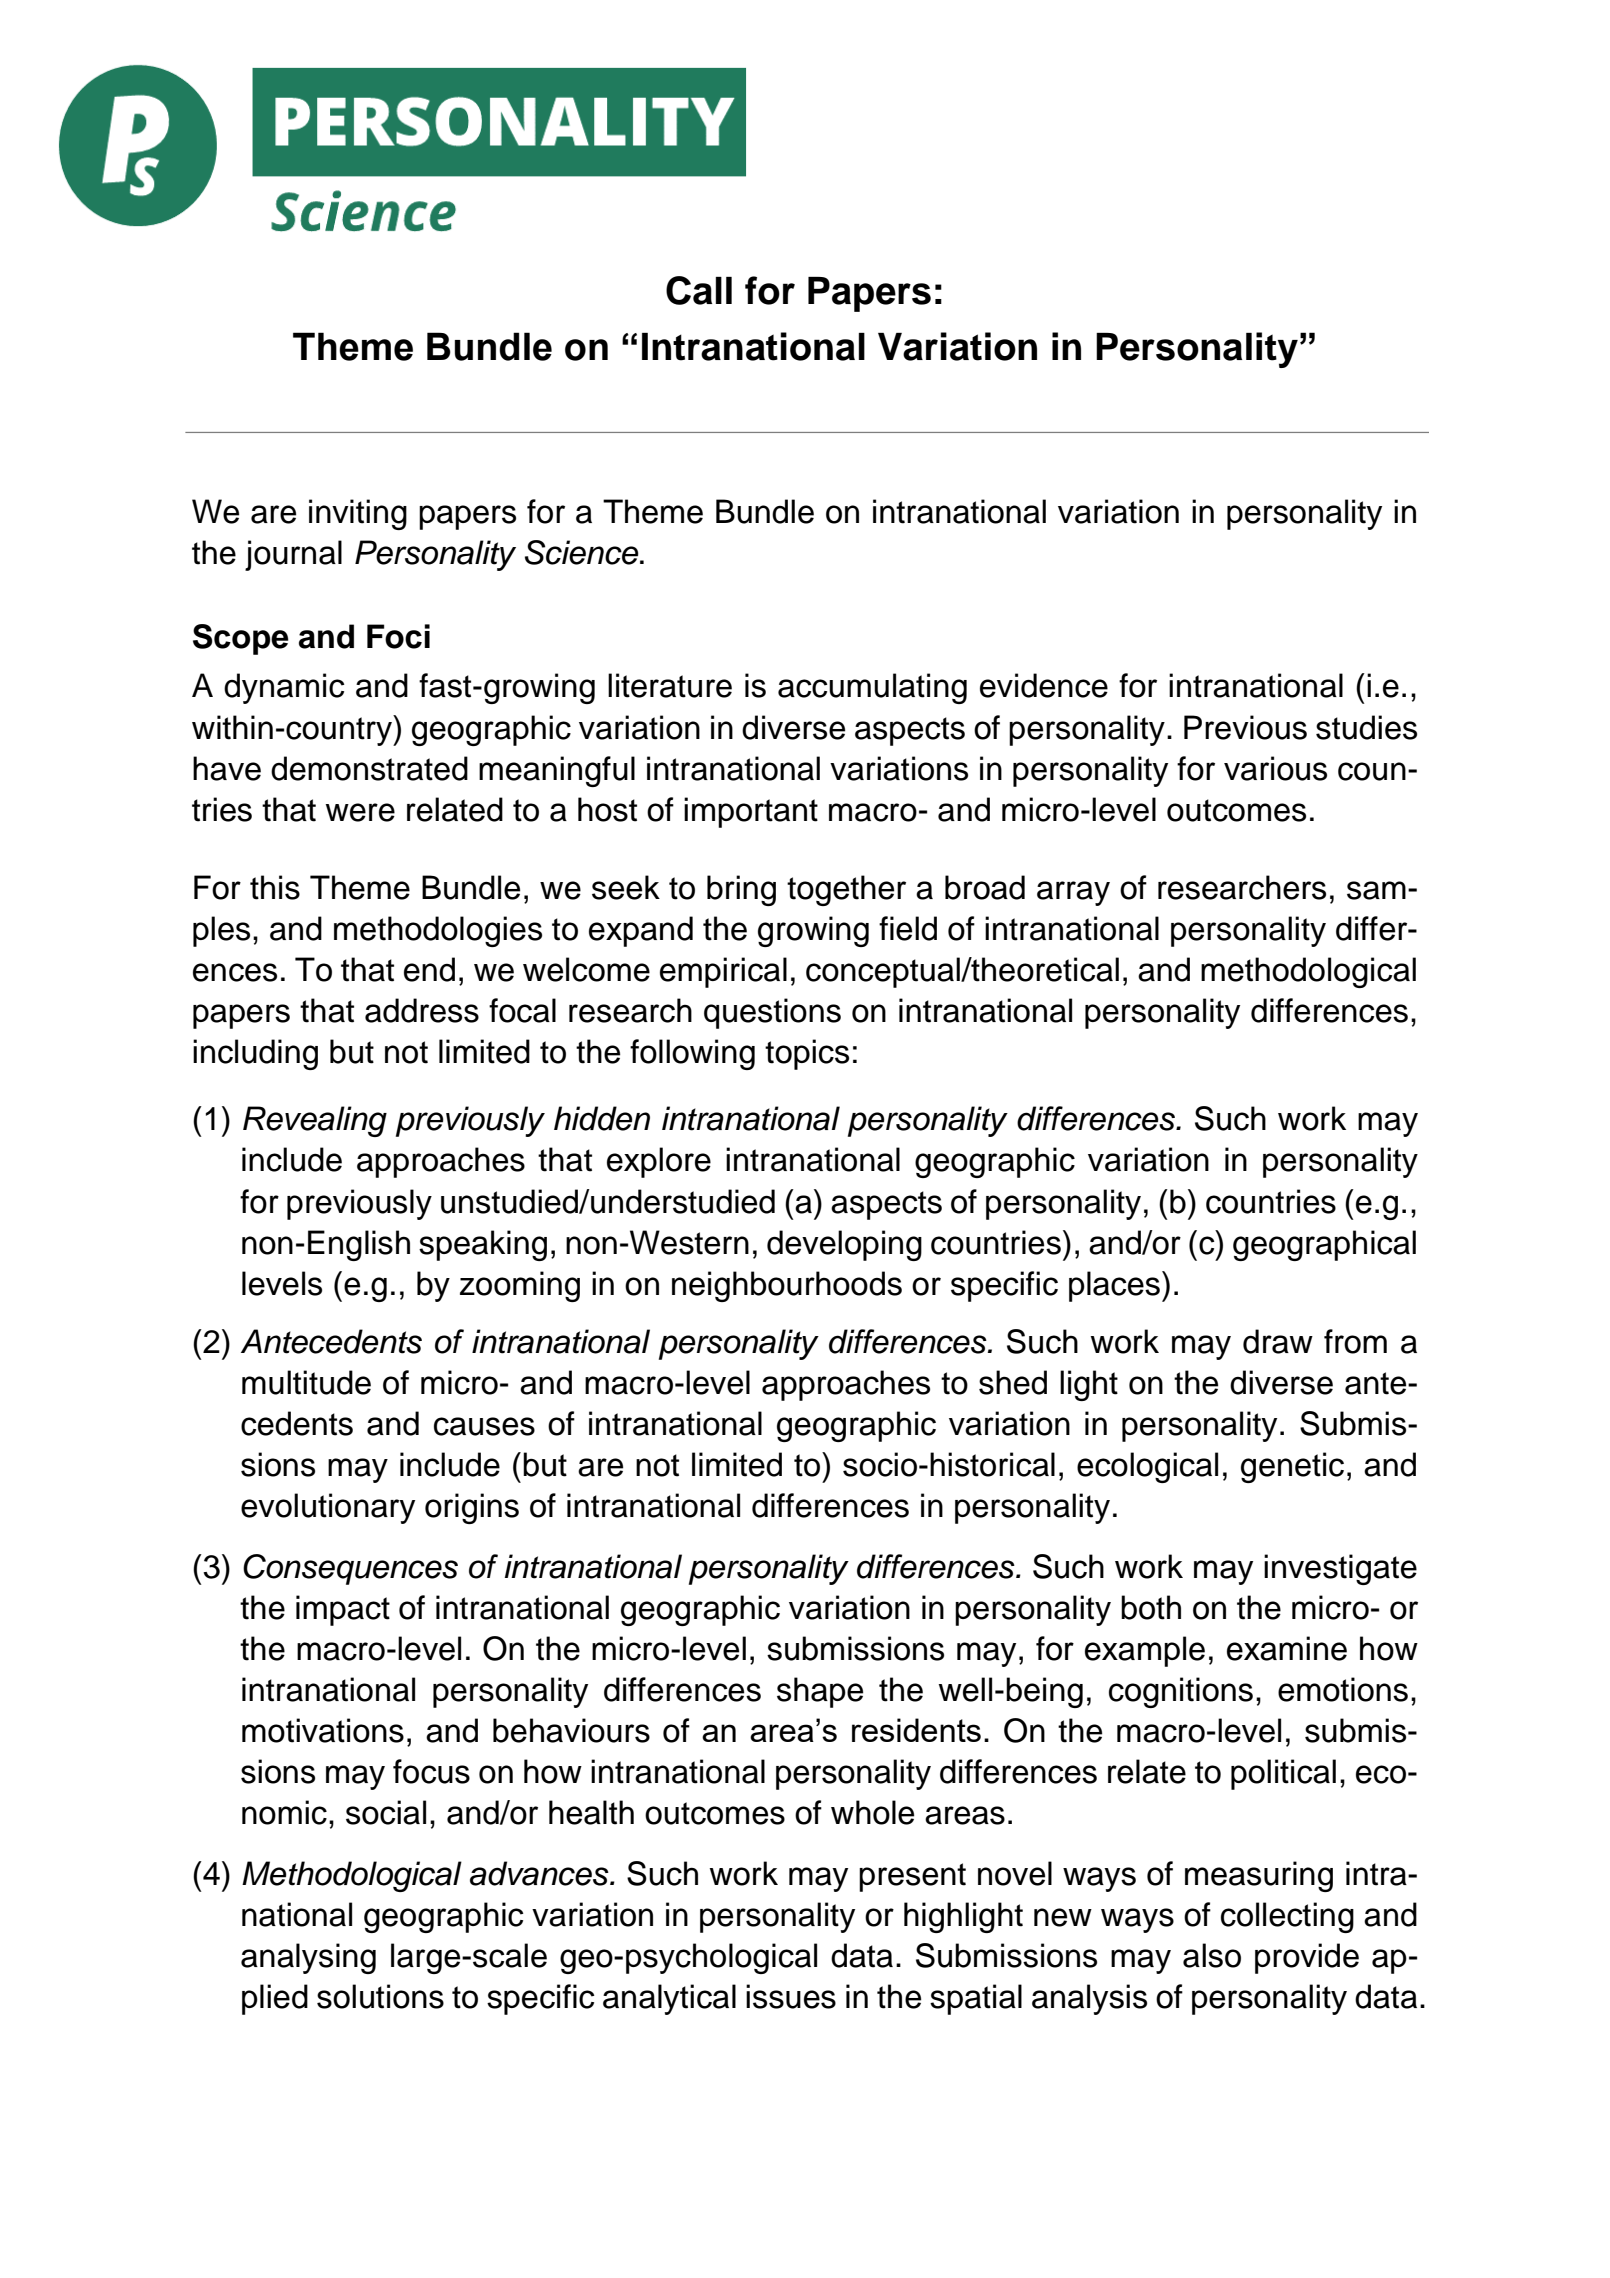  What do you see at coordinates (1275, 768) in the page?
I see `various` at bounding box center [1275, 768].
